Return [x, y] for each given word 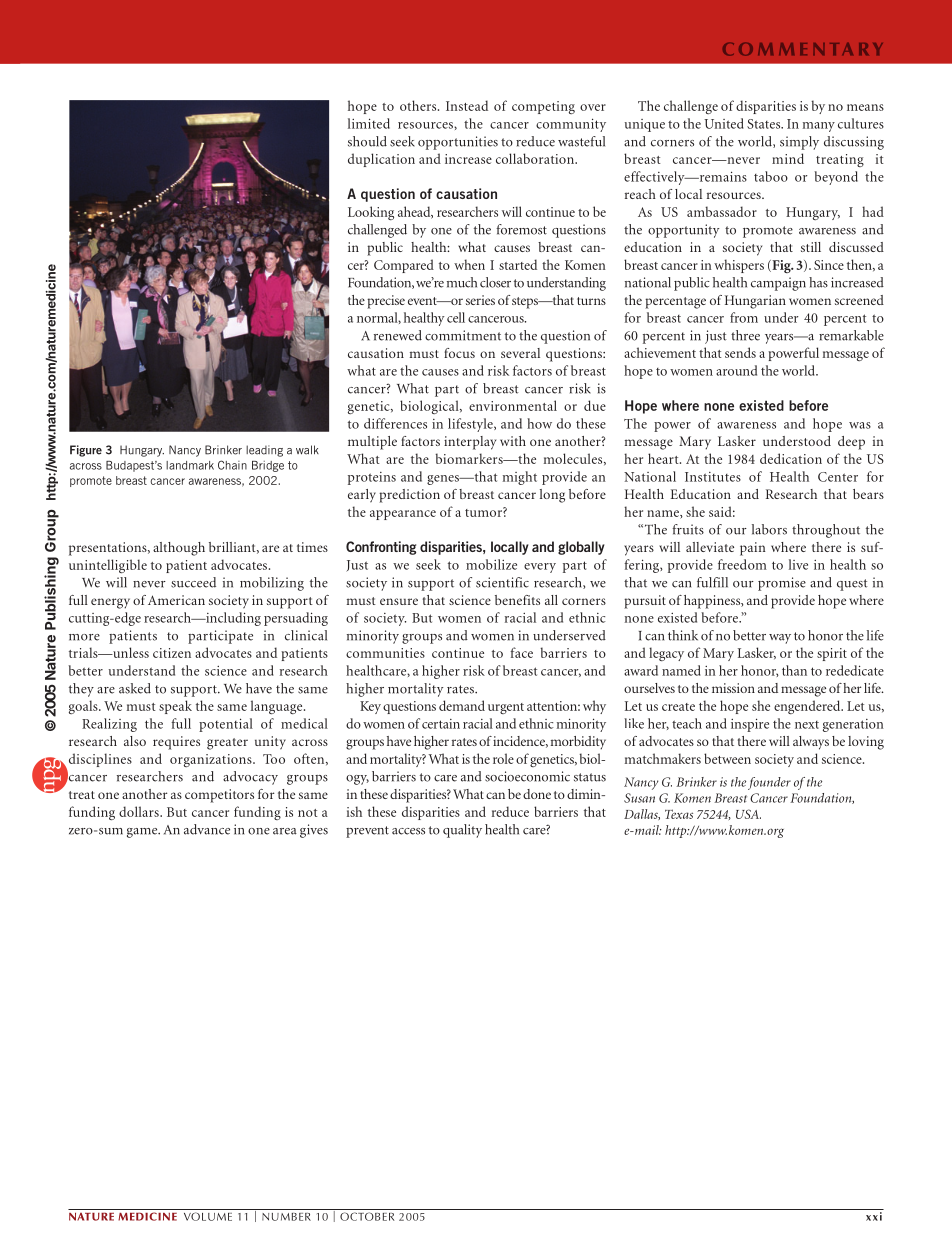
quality [462, 831]
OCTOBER [367, 1216]
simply [799, 143]
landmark [190, 465]
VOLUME [208, 1216]
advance [207, 829]
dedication [791, 458]
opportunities [458, 143]
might [520, 478]
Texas [679, 814]
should [367, 141]
